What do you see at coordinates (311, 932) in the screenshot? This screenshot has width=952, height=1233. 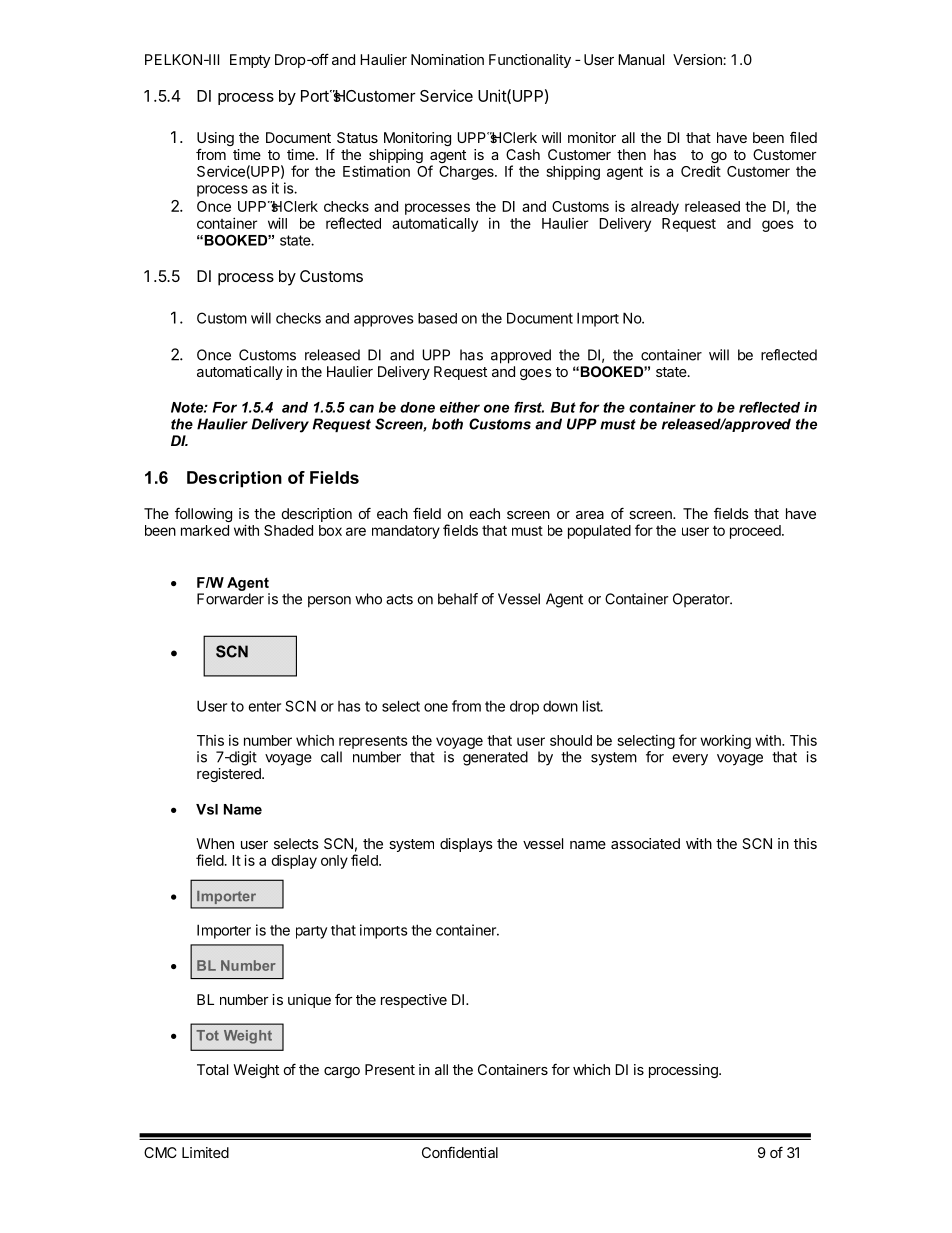 I see `party` at bounding box center [311, 932].
